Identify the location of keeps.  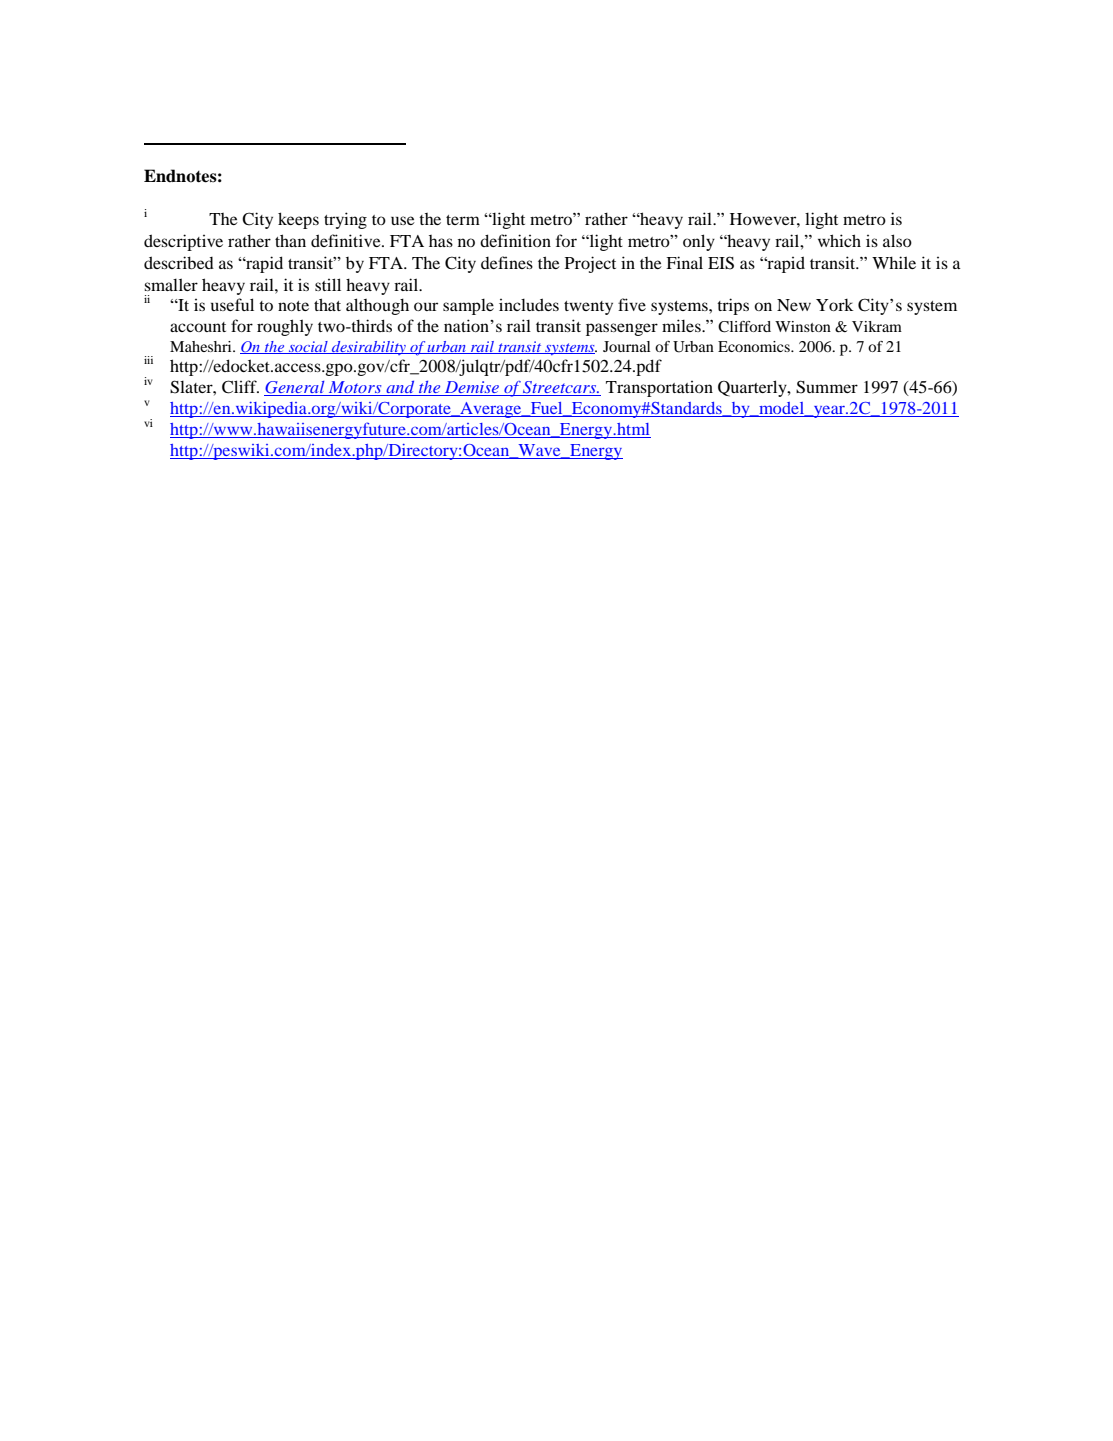
(298, 220).
